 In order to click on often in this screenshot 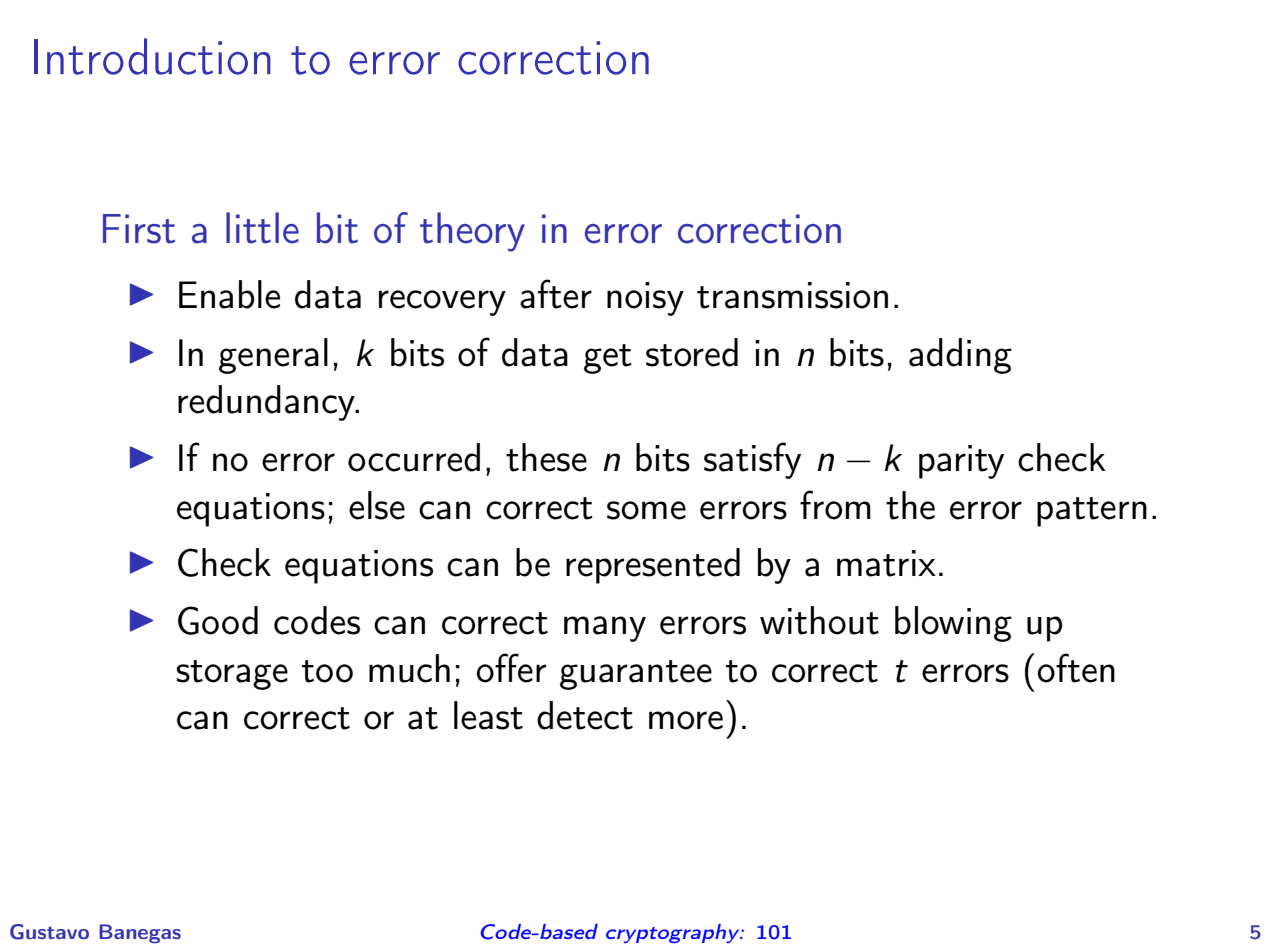, I will do `click(1076, 668)`.
